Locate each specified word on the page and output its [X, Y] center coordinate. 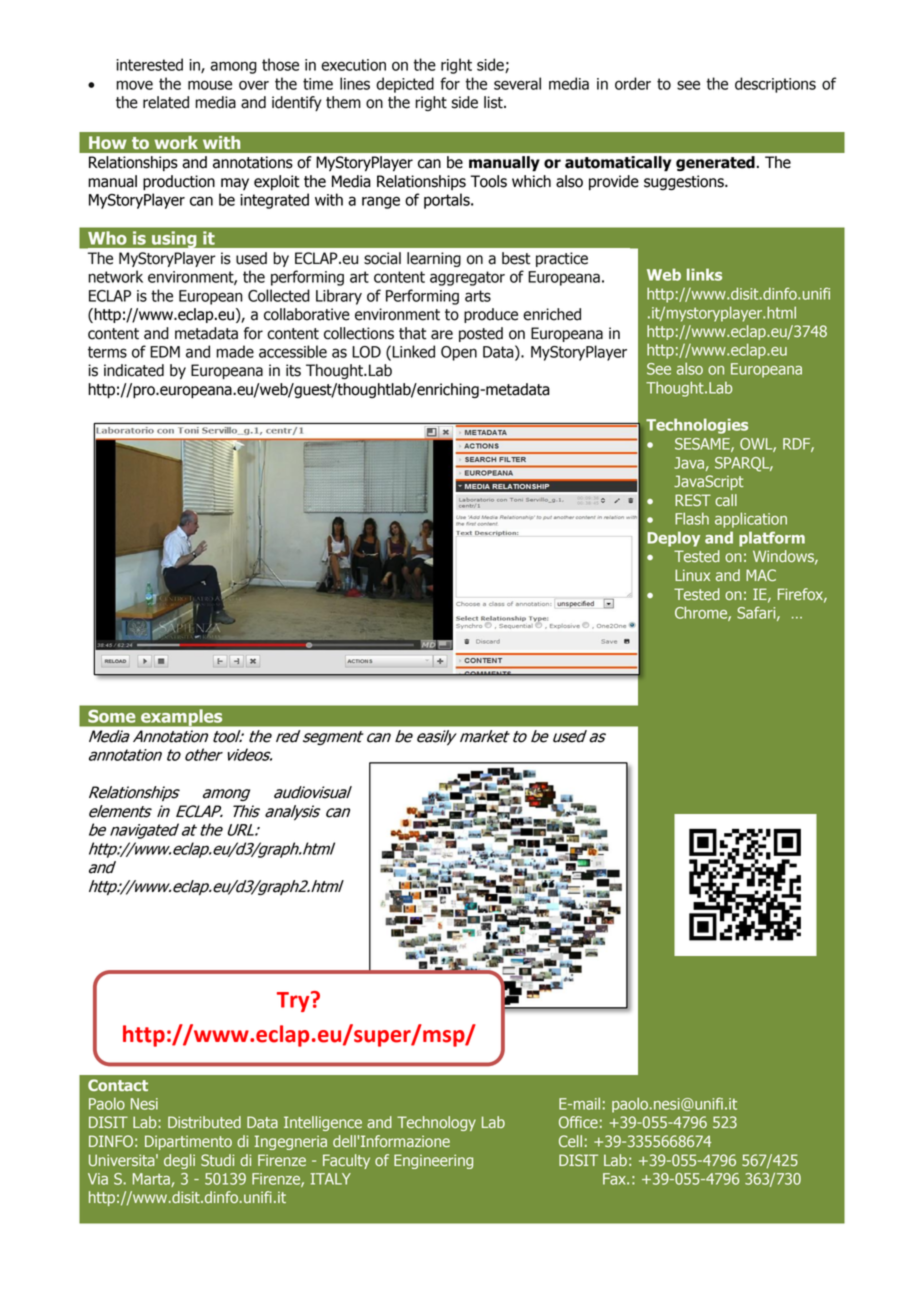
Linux [692, 575]
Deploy [673, 539]
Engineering [433, 1161]
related [166, 102]
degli [179, 1161]
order [633, 83]
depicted [405, 85]
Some [112, 716]
